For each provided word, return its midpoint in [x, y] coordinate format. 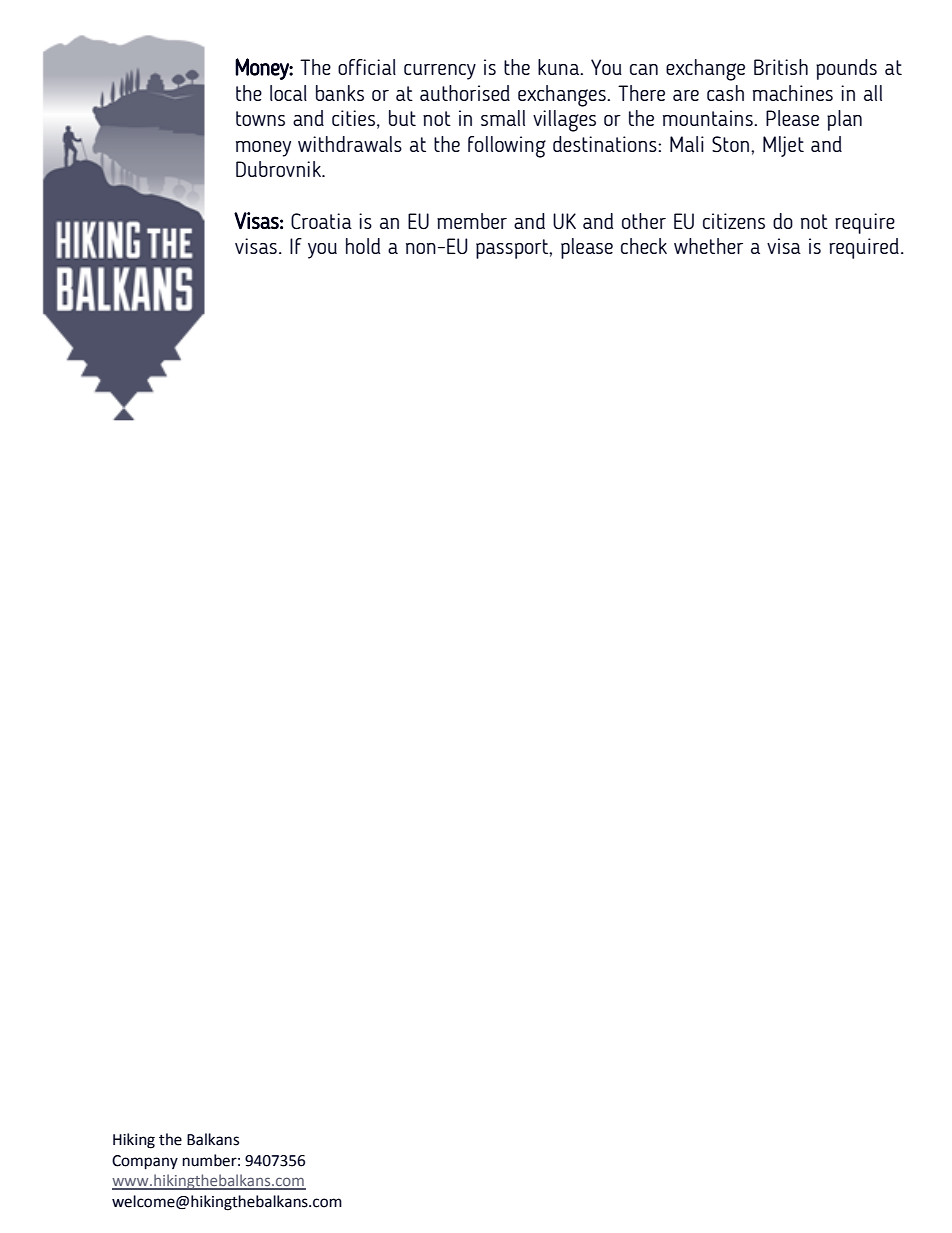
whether [708, 246]
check [644, 246]
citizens [734, 221]
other [644, 221]
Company [145, 1162]
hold [363, 246]
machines [793, 93]
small [503, 118]
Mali [687, 144]
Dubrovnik [279, 169]
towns [260, 118]
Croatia [321, 221]
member [472, 221]
